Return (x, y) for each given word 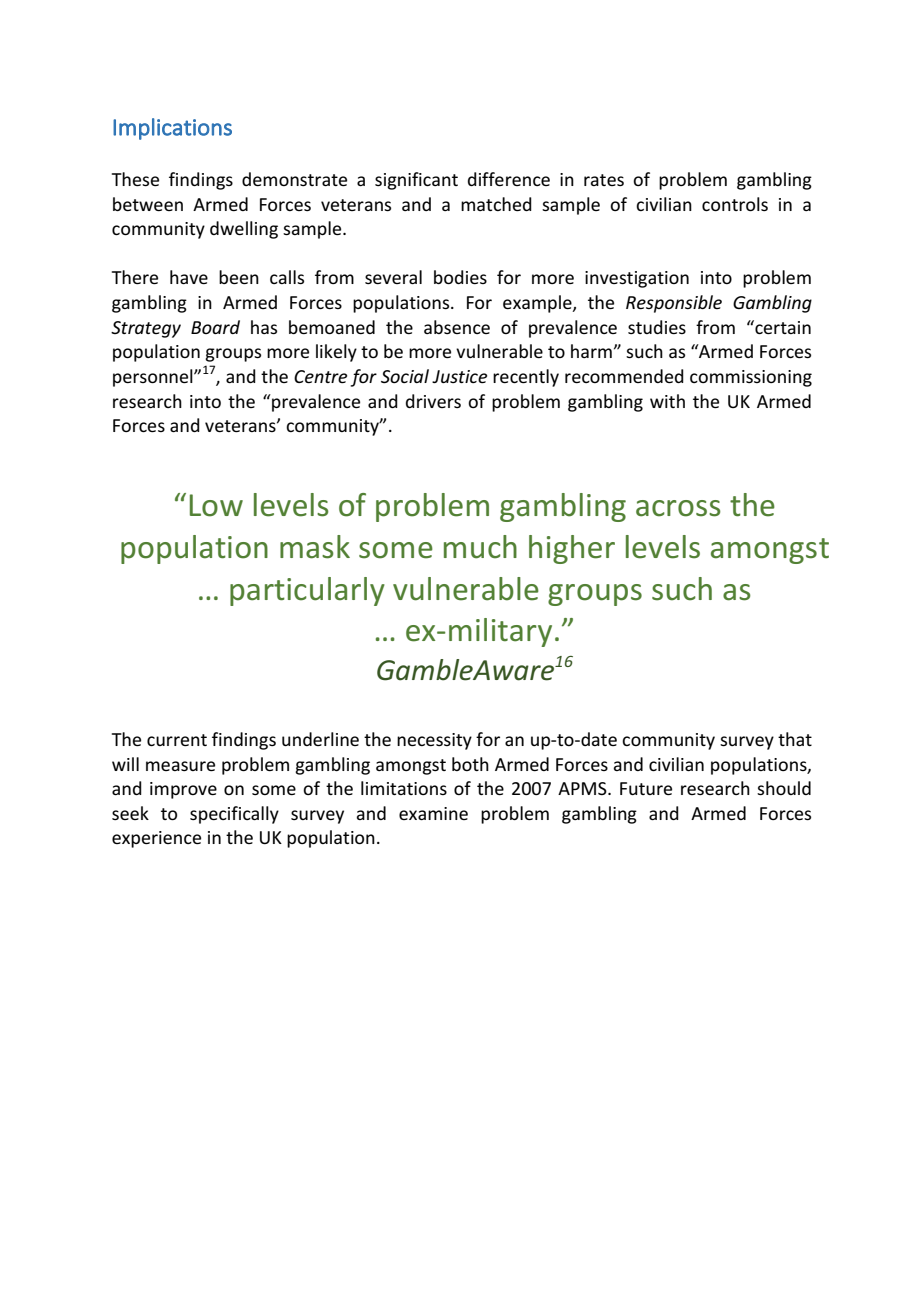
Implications (172, 129)
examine (433, 813)
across (678, 508)
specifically (234, 815)
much (480, 547)
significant (416, 181)
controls (735, 204)
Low (216, 505)
